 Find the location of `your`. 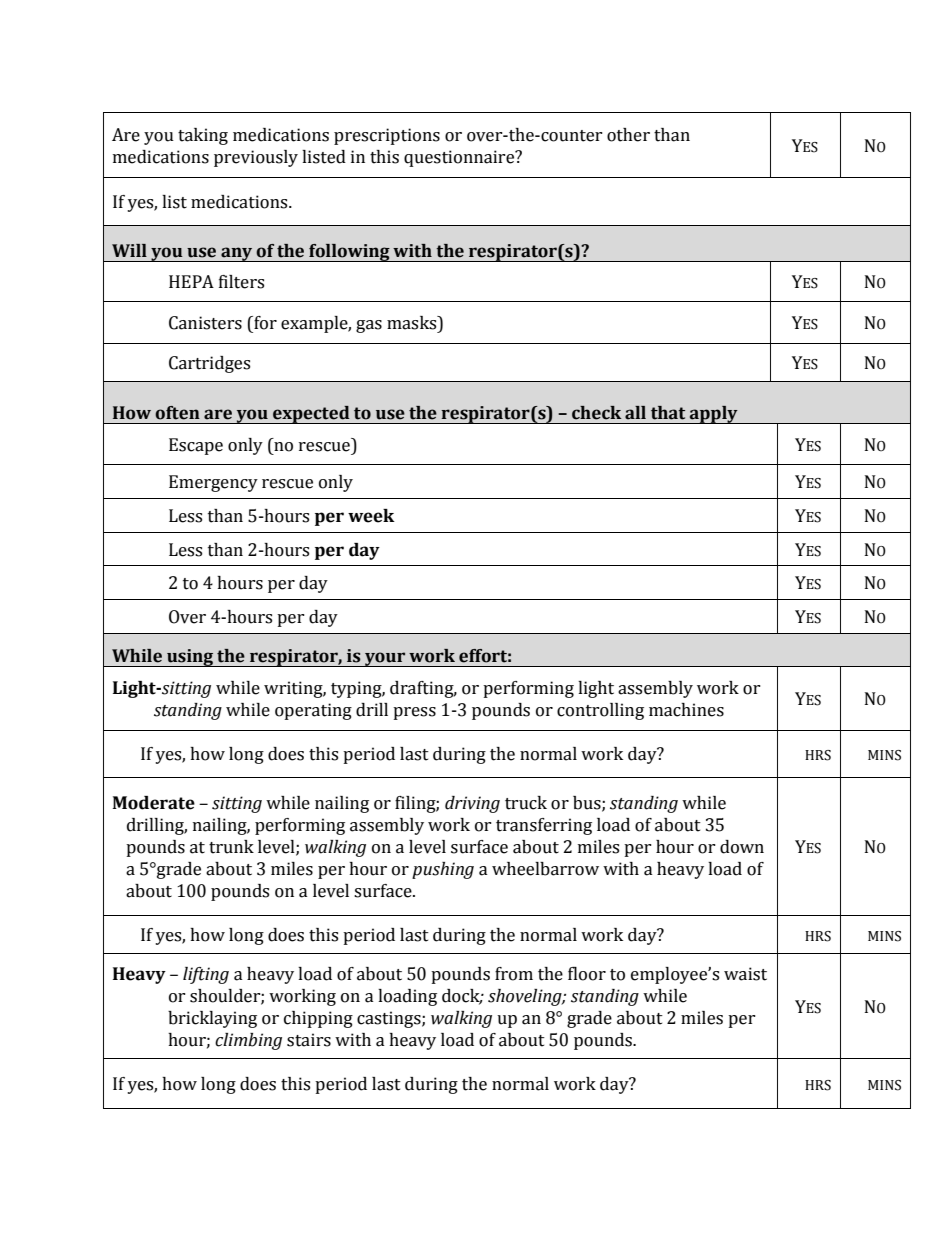

your is located at coordinates (385, 659).
